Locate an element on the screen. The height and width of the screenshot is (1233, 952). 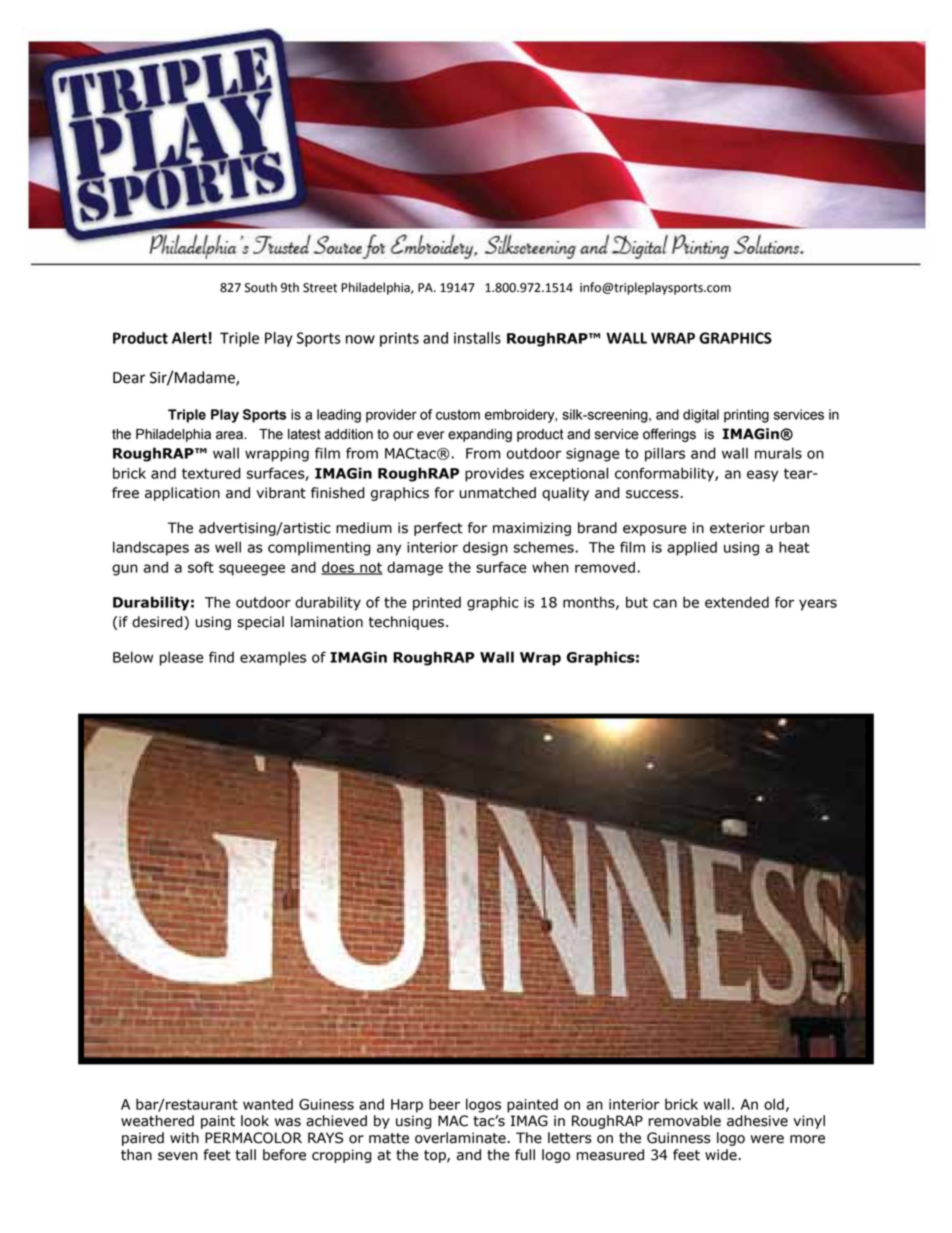
printing is located at coordinates (746, 416).
